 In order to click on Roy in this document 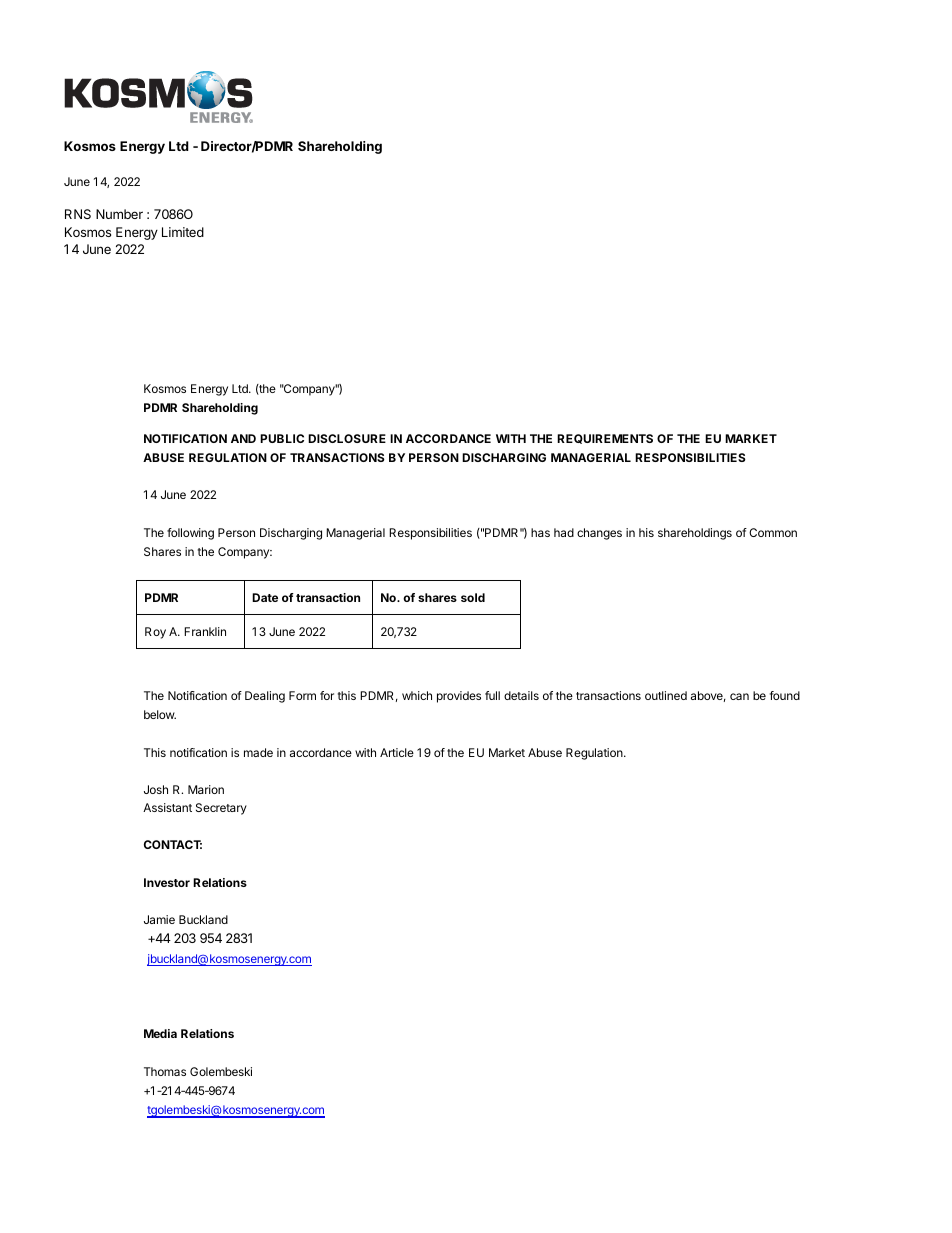, I will do `click(155, 633)`.
